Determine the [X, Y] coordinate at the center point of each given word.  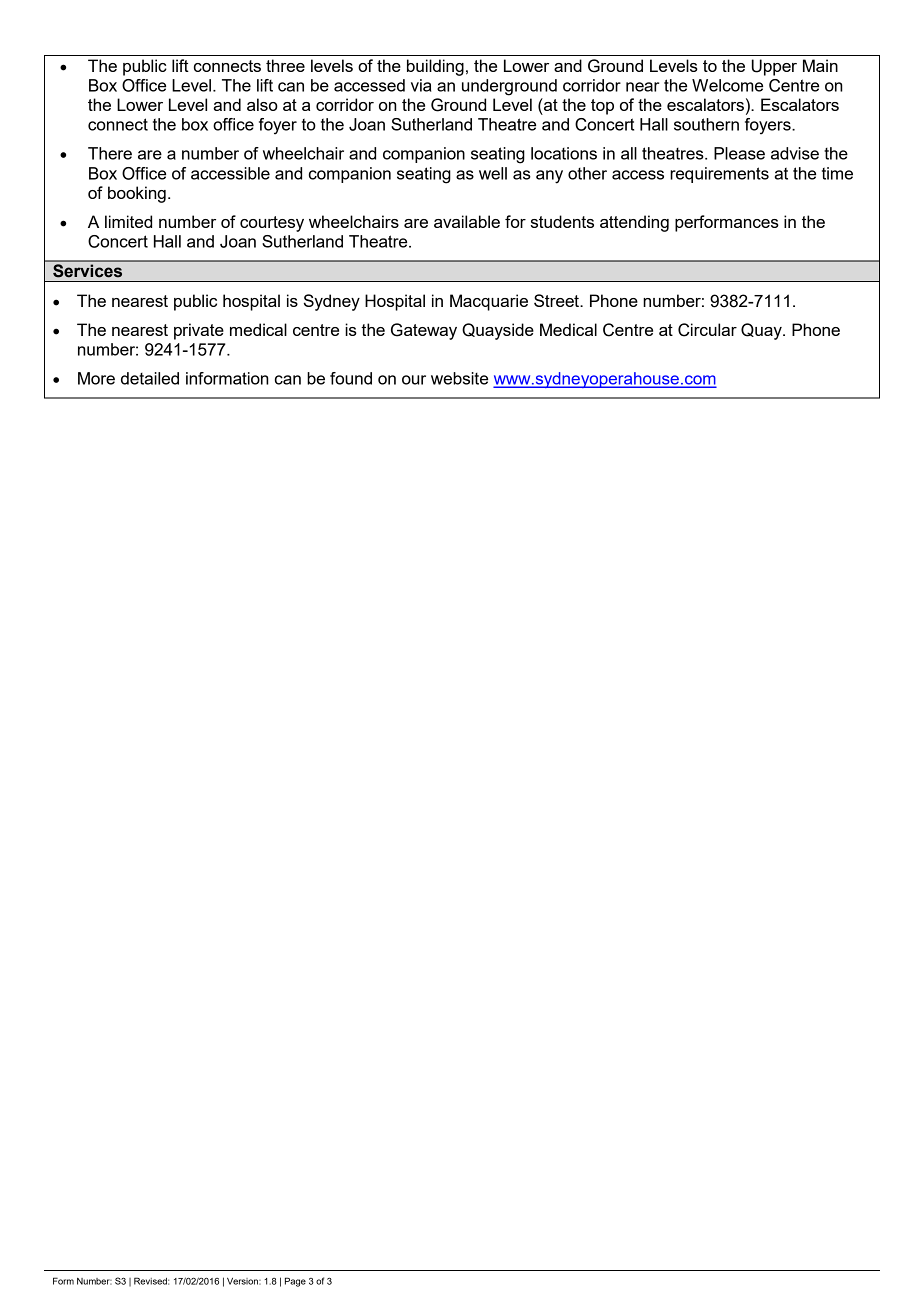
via [421, 85]
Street [557, 300]
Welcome [727, 85]
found [351, 378]
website [459, 378]
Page [295, 1282]
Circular [707, 330]
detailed [150, 378]
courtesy [272, 224]
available [467, 221]
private [199, 331]
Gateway [424, 331]
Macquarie [489, 302]
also [262, 104]
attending [634, 223]
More [96, 378]
